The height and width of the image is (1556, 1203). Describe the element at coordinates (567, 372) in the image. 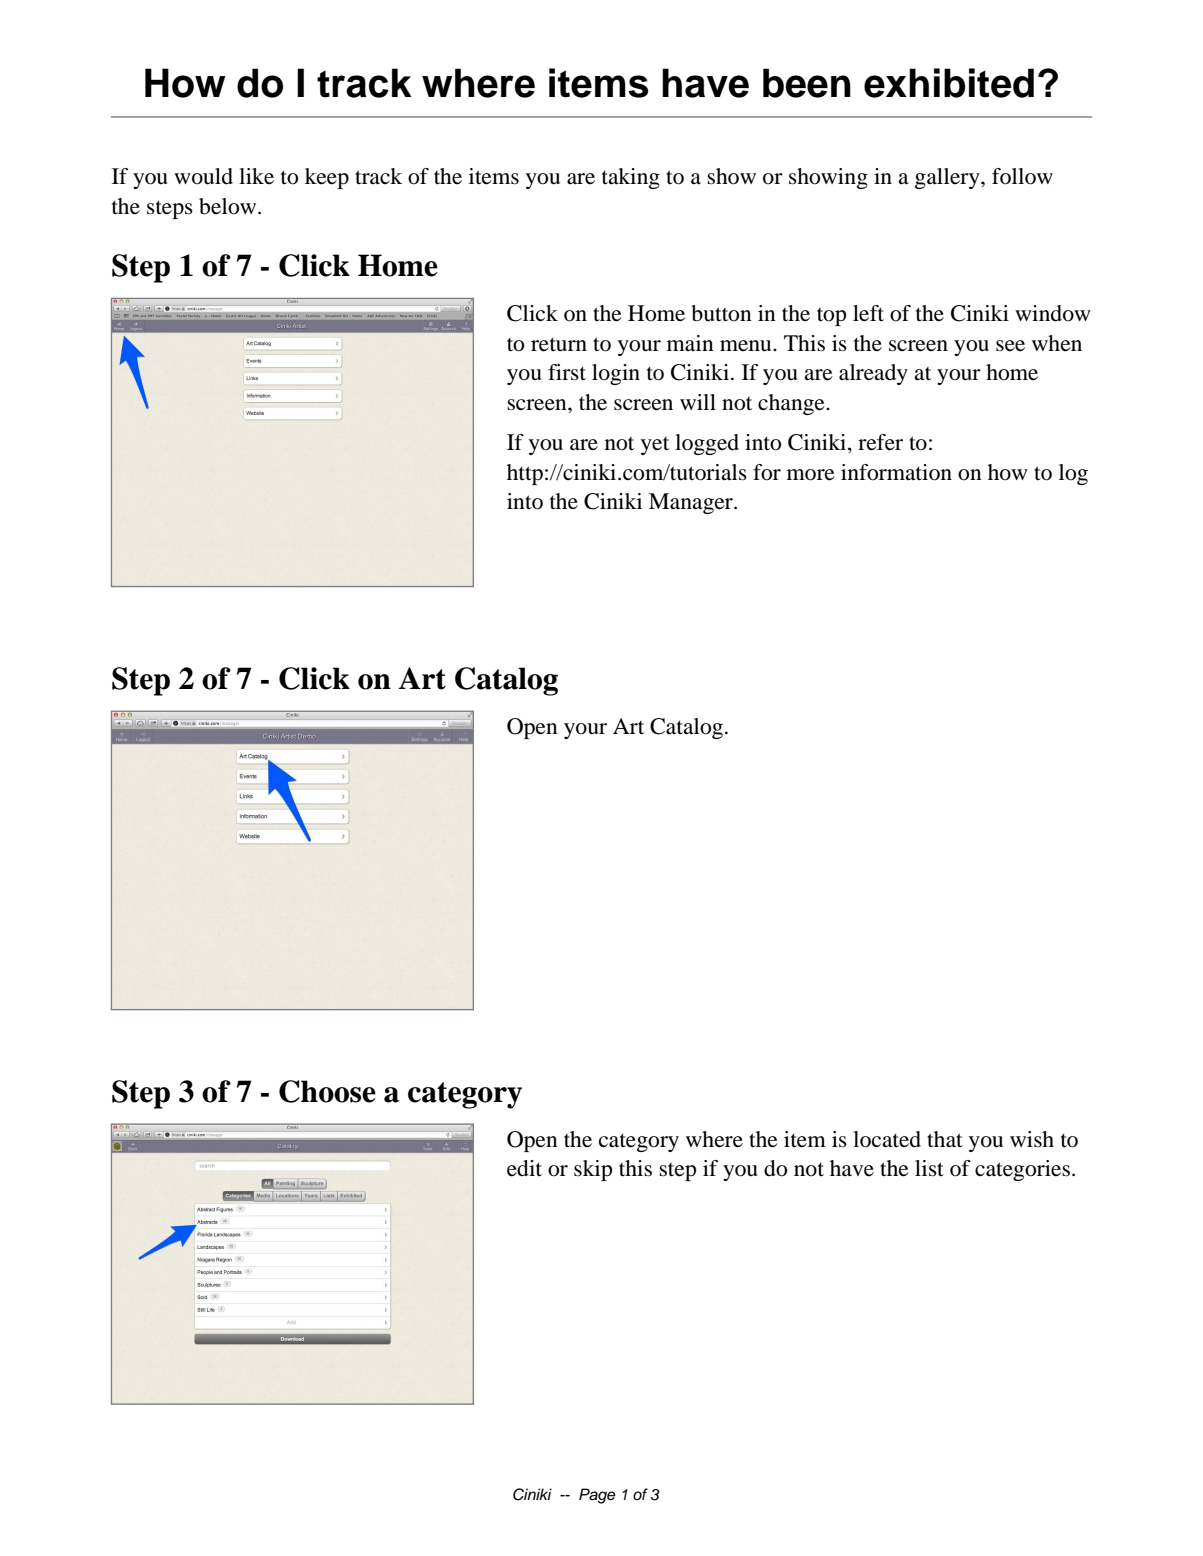

I see `first` at that location.
